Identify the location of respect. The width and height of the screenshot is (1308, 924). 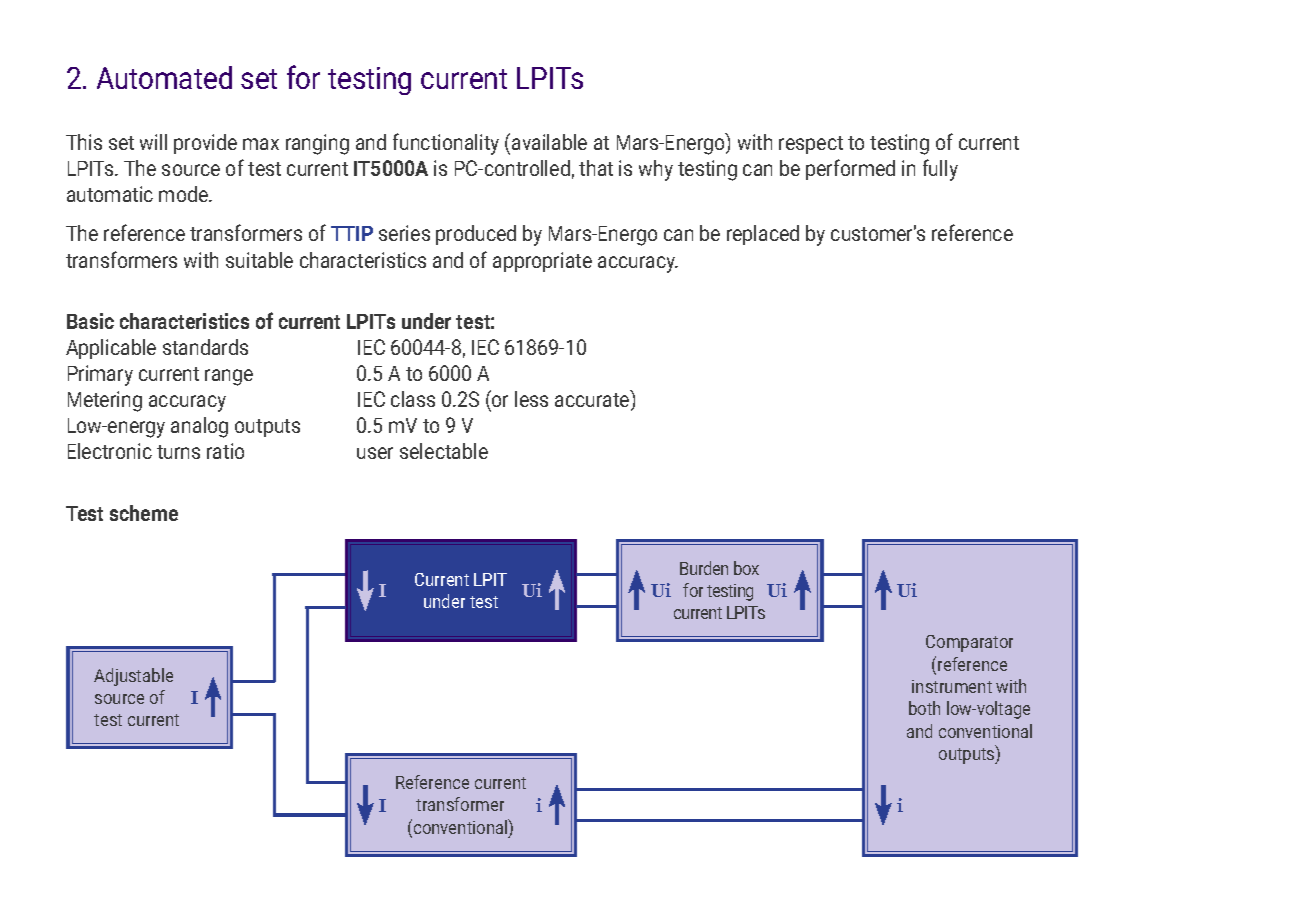
(811, 145).
